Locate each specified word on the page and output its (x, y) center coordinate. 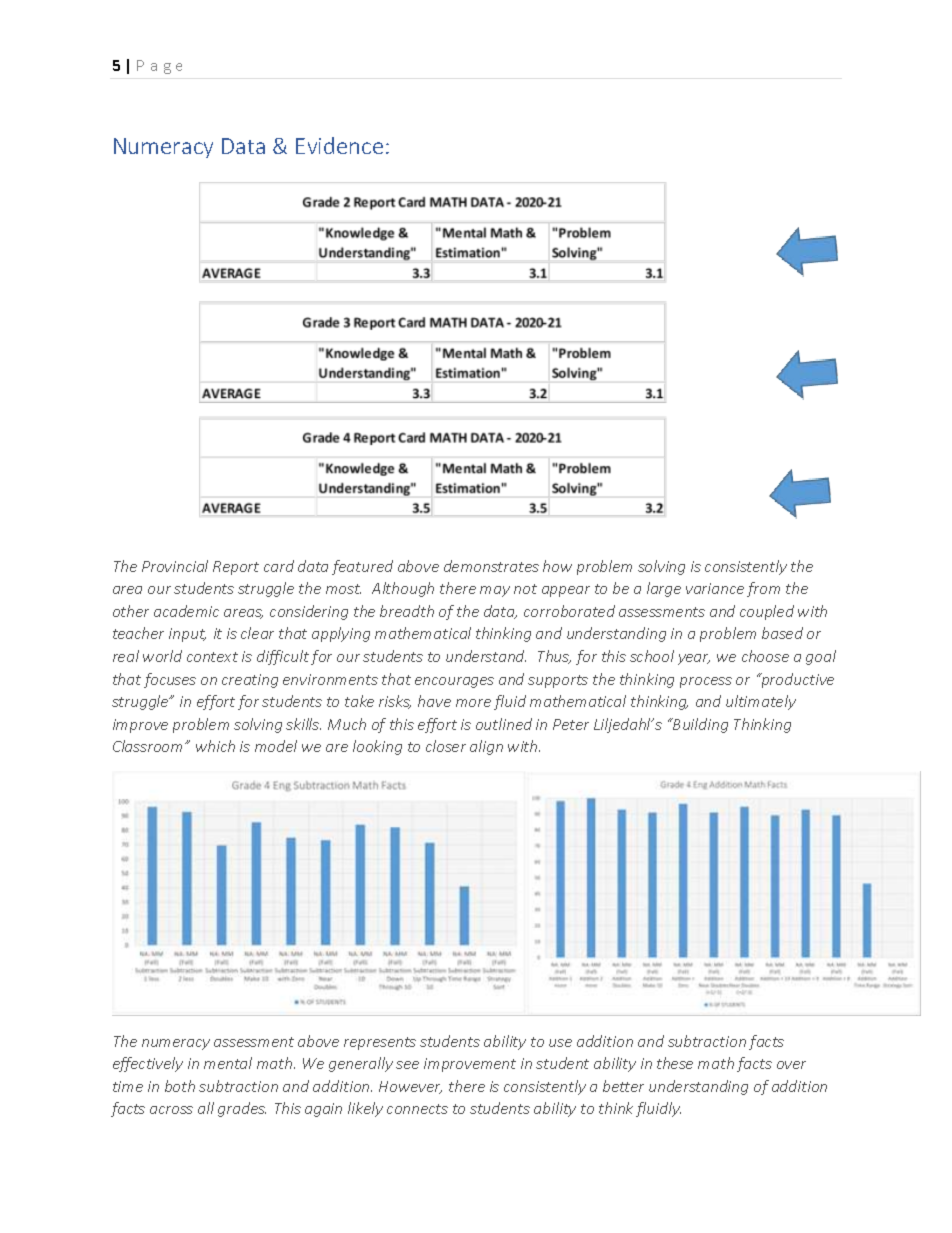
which (215, 746)
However (410, 1087)
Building (699, 725)
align (486, 747)
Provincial (175, 566)
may (495, 591)
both (180, 1086)
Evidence (339, 145)
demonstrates (491, 566)
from (763, 589)
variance (715, 588)
